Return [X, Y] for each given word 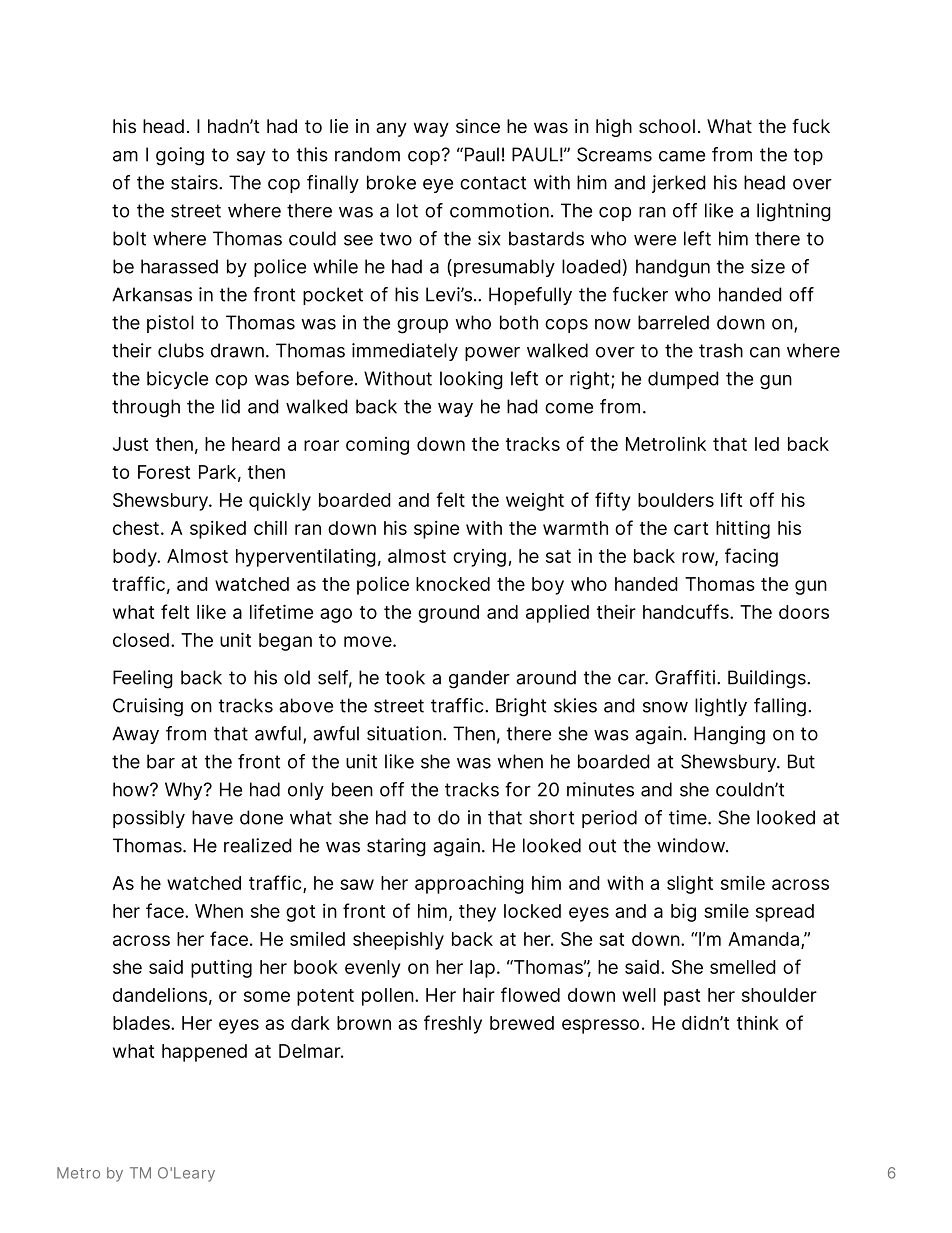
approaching [469, 884]
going [180, 156]
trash [721, 350]
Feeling [143, 679]
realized [258, 845]
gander [479, 679]
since [478, 126]
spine [436, 530]
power [492, 354]
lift [731, 499]
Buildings [768, 679]
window [692, 845]
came [682, 156]
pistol [170, 324]
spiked [218, 530]
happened [204, 1053]
